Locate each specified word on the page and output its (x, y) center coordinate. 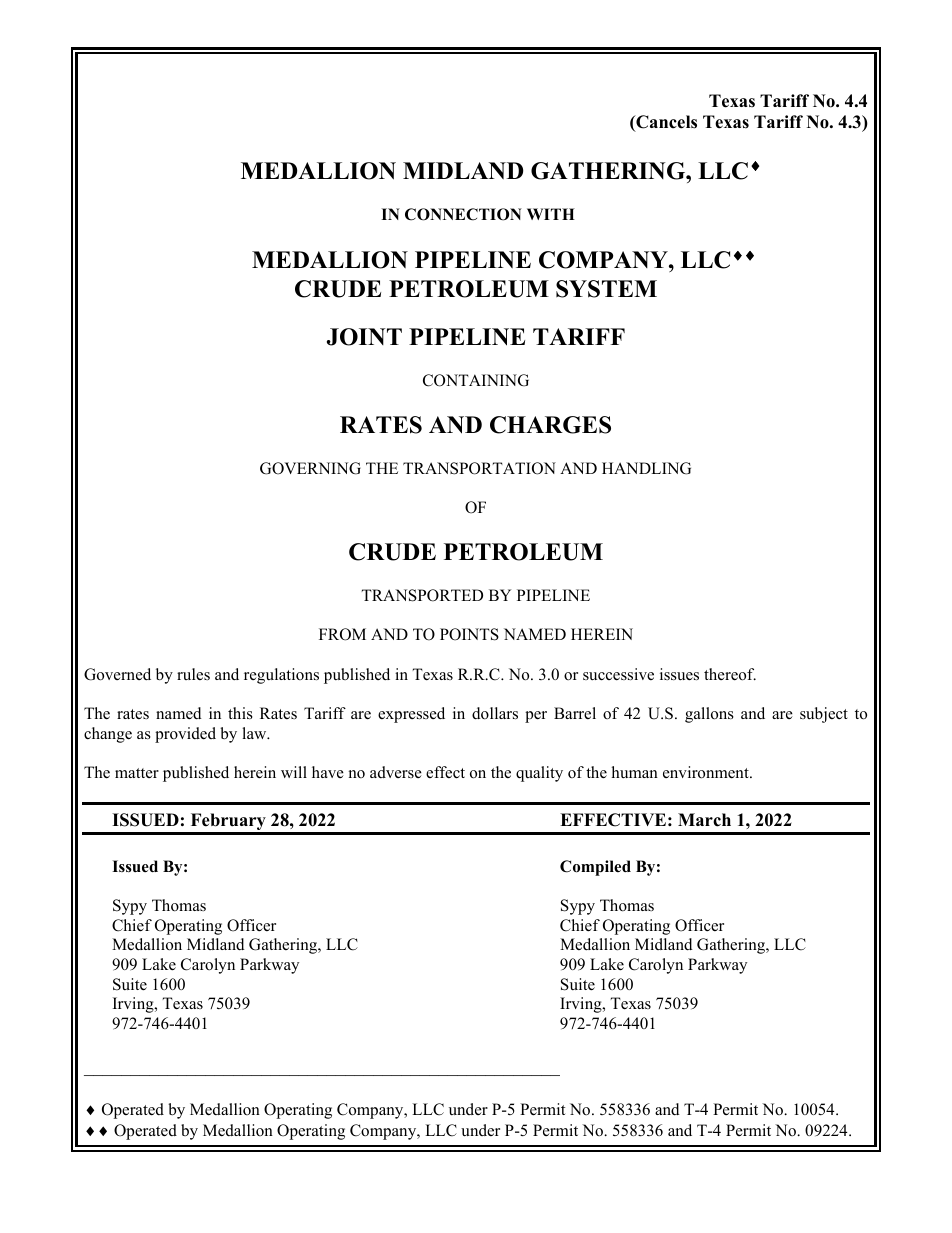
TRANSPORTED (422, 595)
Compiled (595, 868)
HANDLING (646, 468)
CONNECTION (463, 214)
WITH (551, 214)
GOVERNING (310, 468)
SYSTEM (606, 289)
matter (137, 773)
